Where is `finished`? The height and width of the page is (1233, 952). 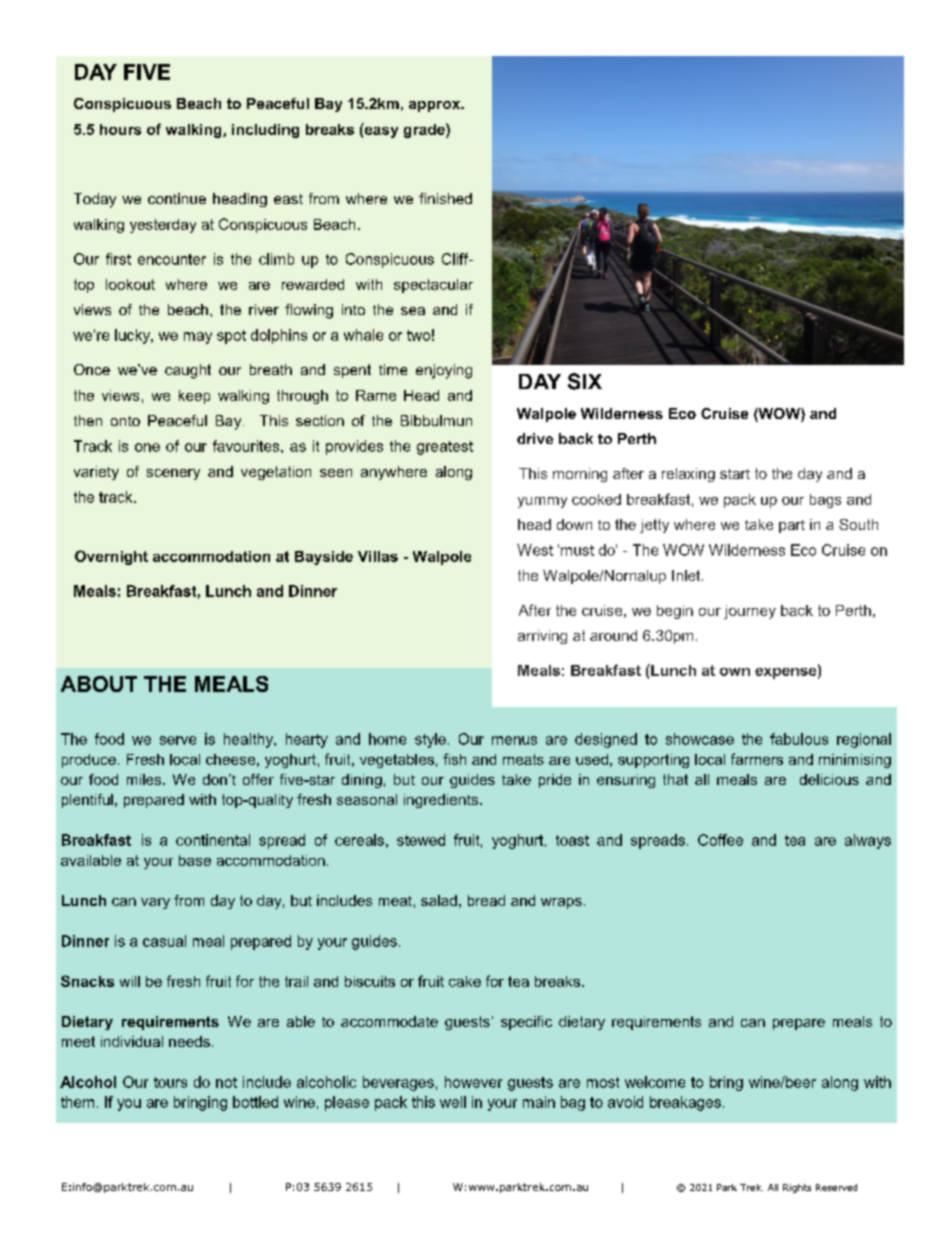
finished is located at coordinates (445, 198).
